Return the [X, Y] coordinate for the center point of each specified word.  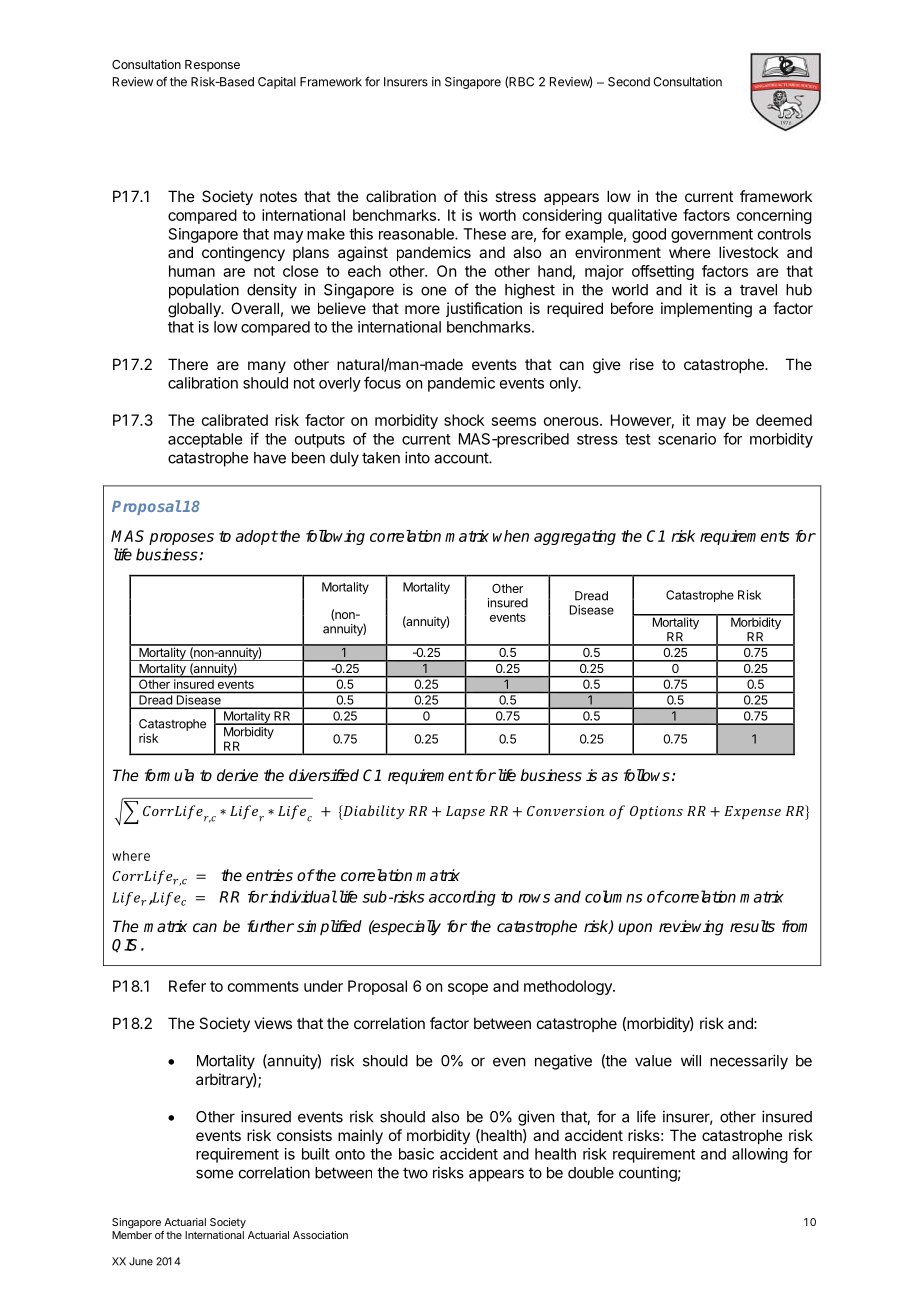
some [214, 1174]
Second [629, 82]
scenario [687, 439]
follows [647, 775]
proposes [181, 539]
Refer [187, 986]
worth [497, 215]
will [691, 1060]
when [511, 536]
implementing [706, 310]
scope [468, 989]
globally [195, 310]
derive [237, 775]
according [462, 898]
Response [212, 66]
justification [484, 309]
